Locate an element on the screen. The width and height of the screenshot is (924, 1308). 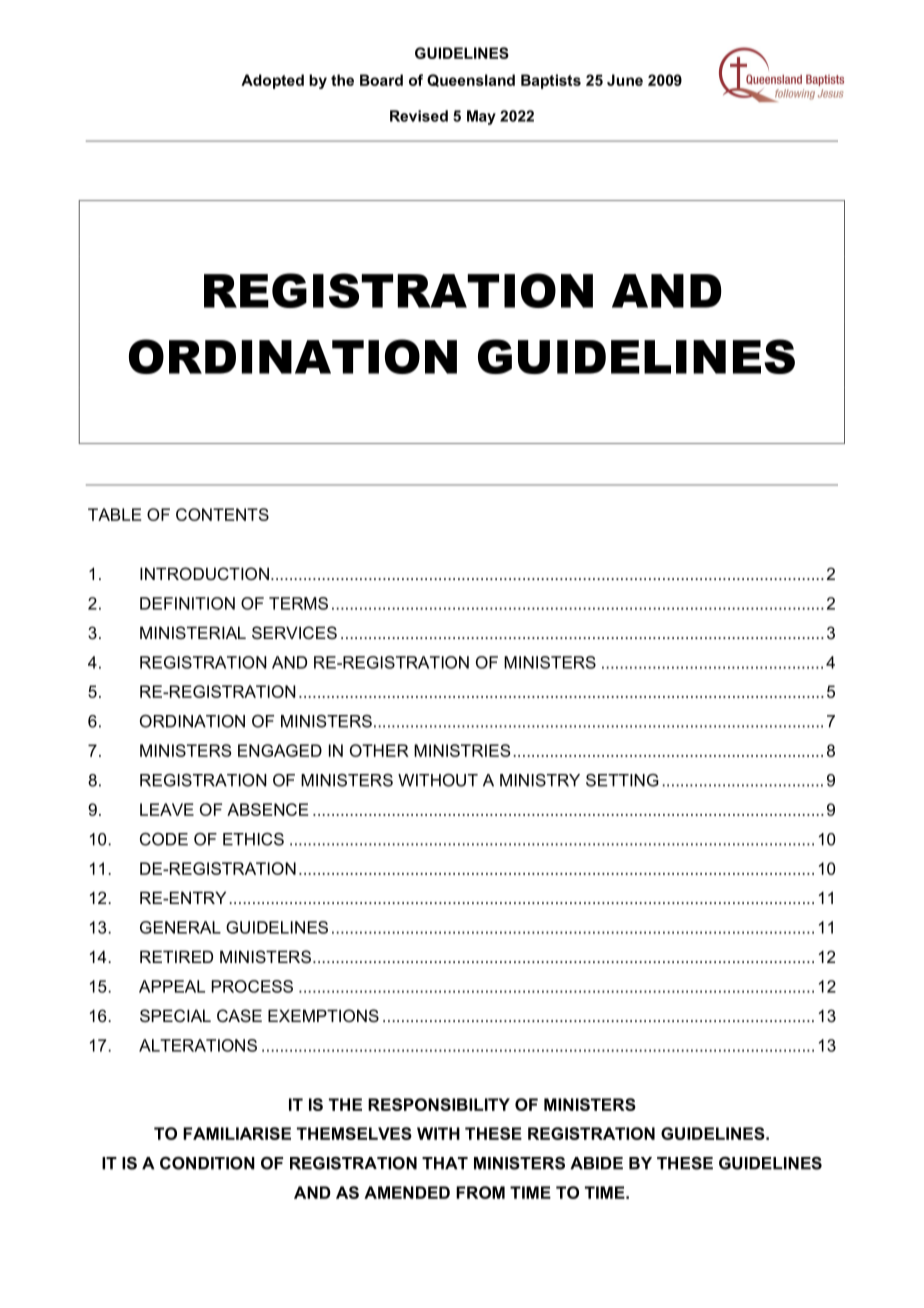
THEMSELVES is located at coordinates (354, 1133).
